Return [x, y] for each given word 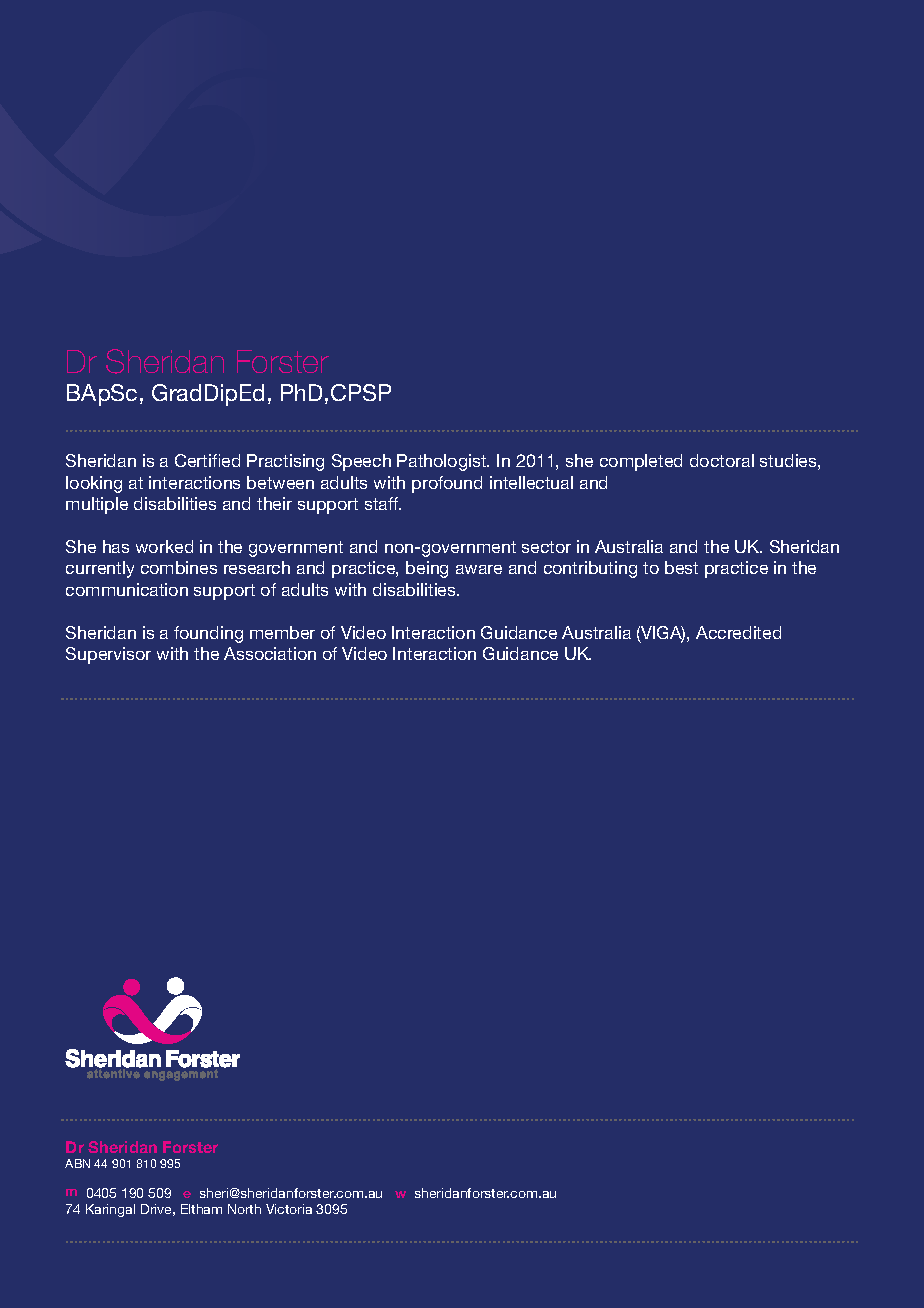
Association [270, 653]
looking [94, 484]
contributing [590, 569]
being [427, 569]
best [681, 567]
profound [447, 484]
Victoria [289, 1209]
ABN [77, 1163]
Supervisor [108, 655]
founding [208, 634]
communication [127, 589]
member [282, 632]
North [244, 1209]
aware [479, 569]
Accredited [738, 632]
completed [641, 462]
